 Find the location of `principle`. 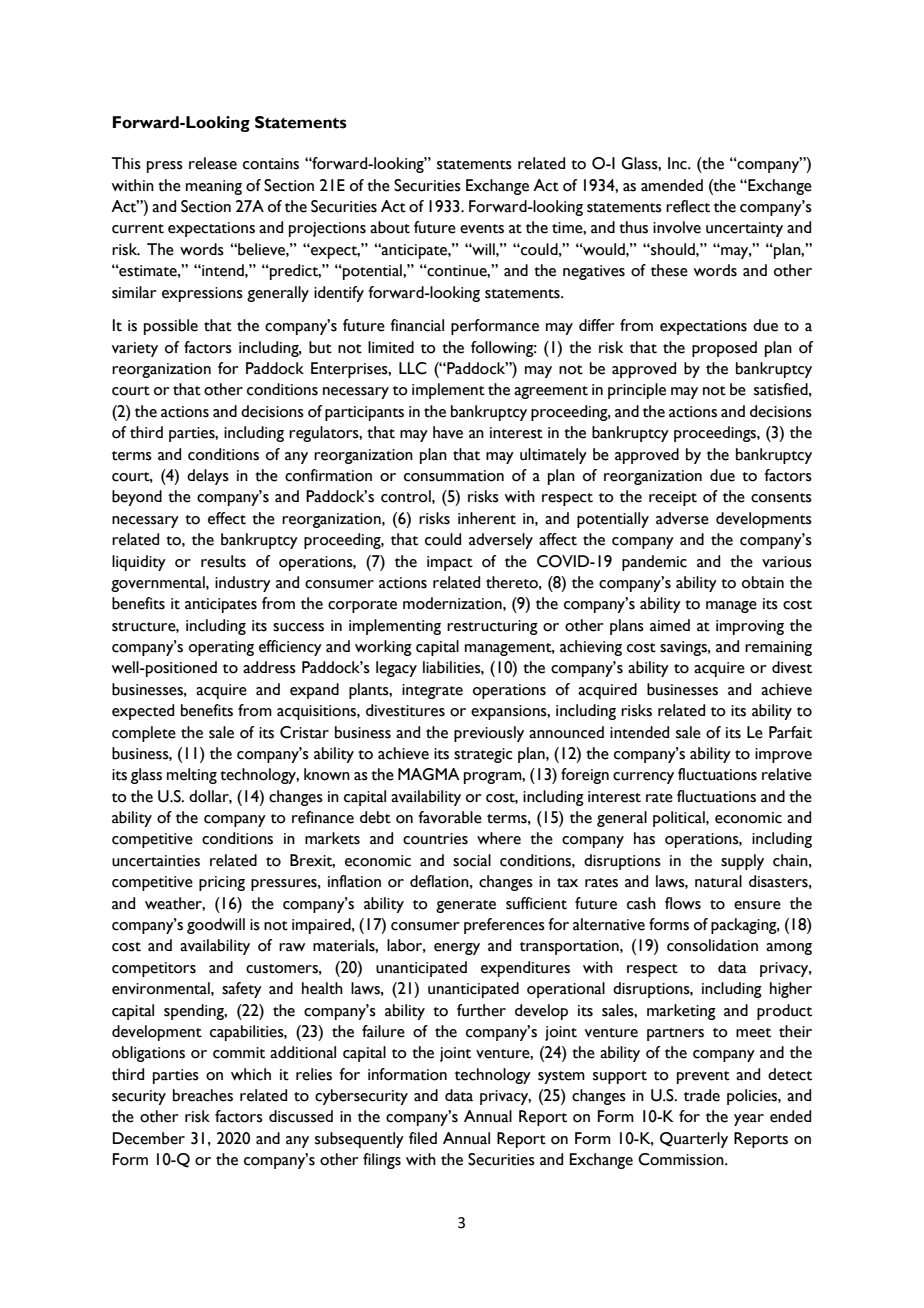

principle is located at coordinates (637, 391).
